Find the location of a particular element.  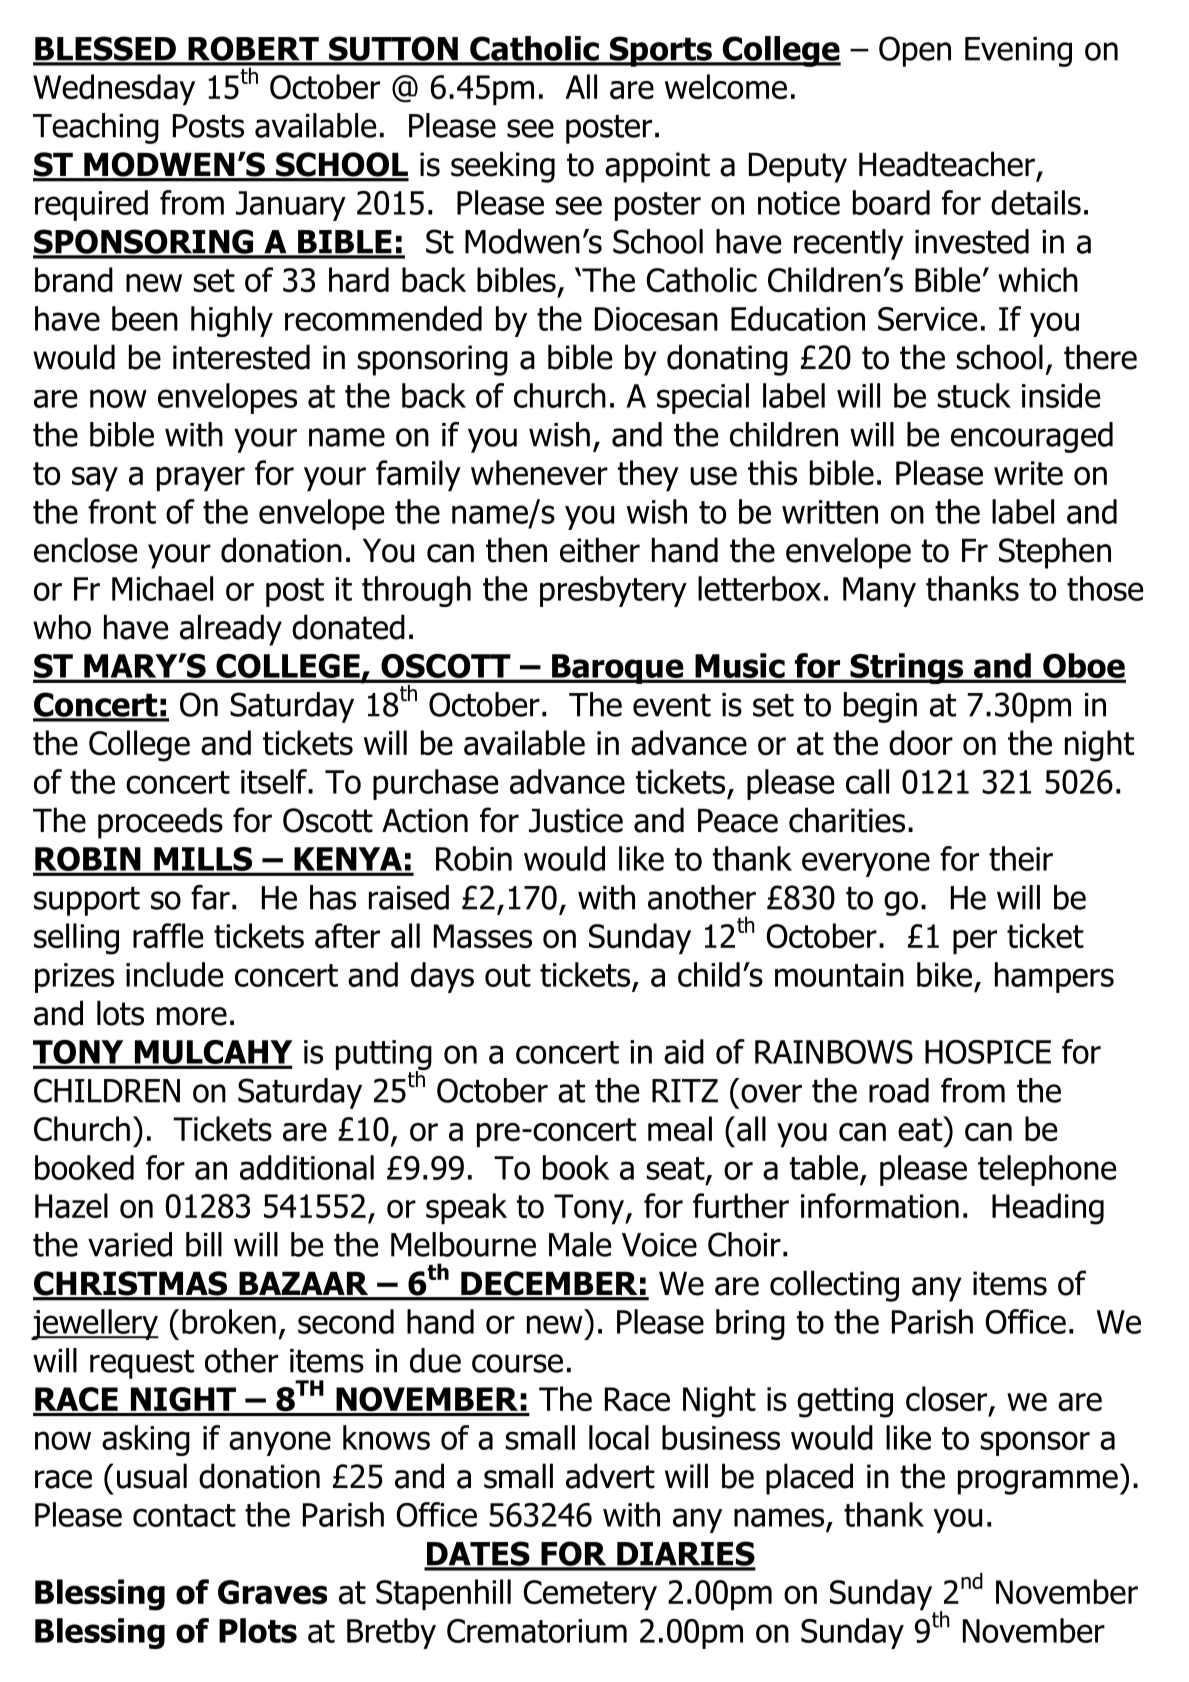

Cemetery is located at coordinates (590, 1595).
